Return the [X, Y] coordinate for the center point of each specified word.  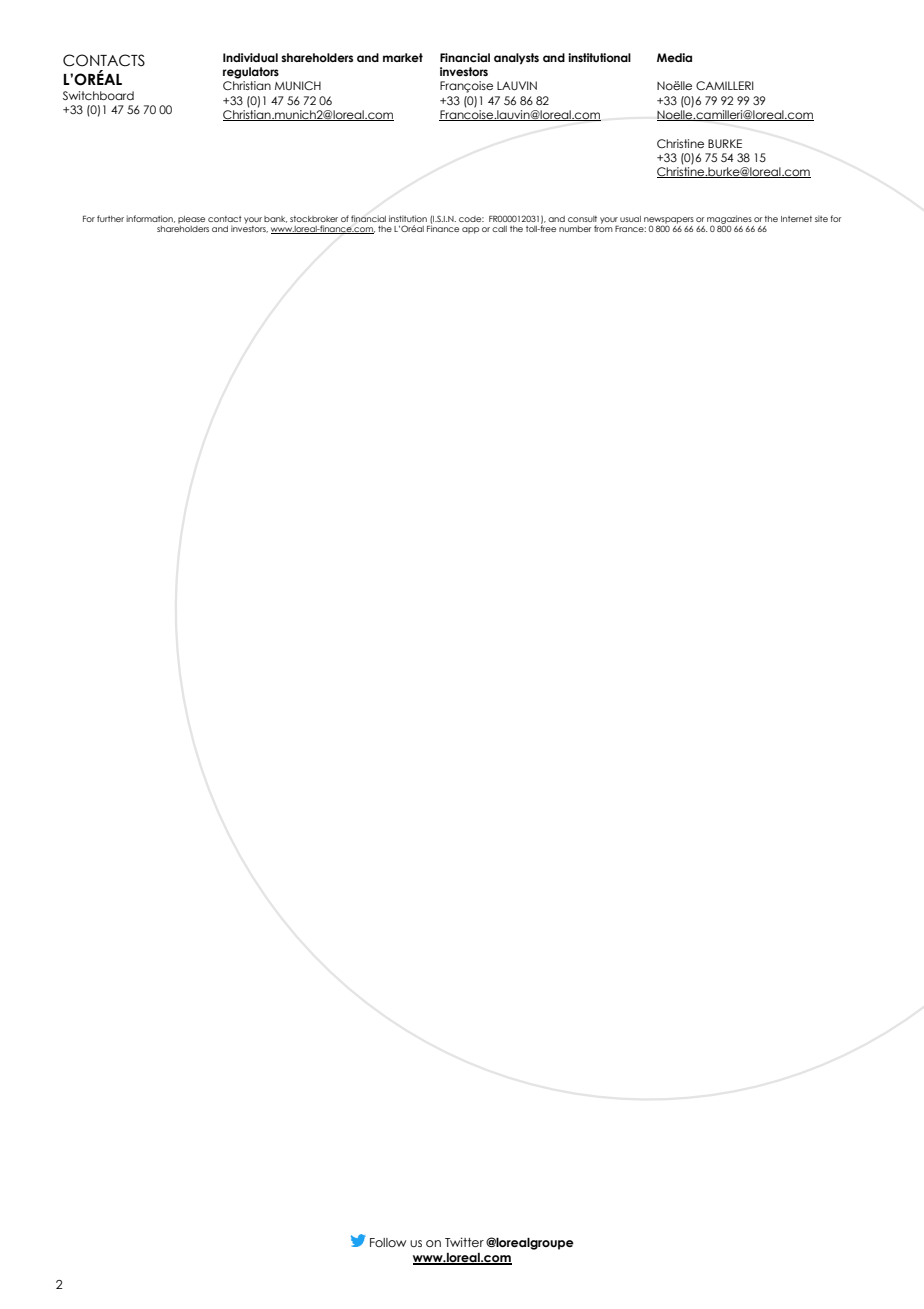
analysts [516, 59]
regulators [251, 73]
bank [275, 219]
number [575, 229]
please [191, 220]
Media [674, 57]
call [499, 229]
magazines [729, 220]
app [470, 230]
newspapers [669, 221]
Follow [388, 1242]
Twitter [464, 1242]
